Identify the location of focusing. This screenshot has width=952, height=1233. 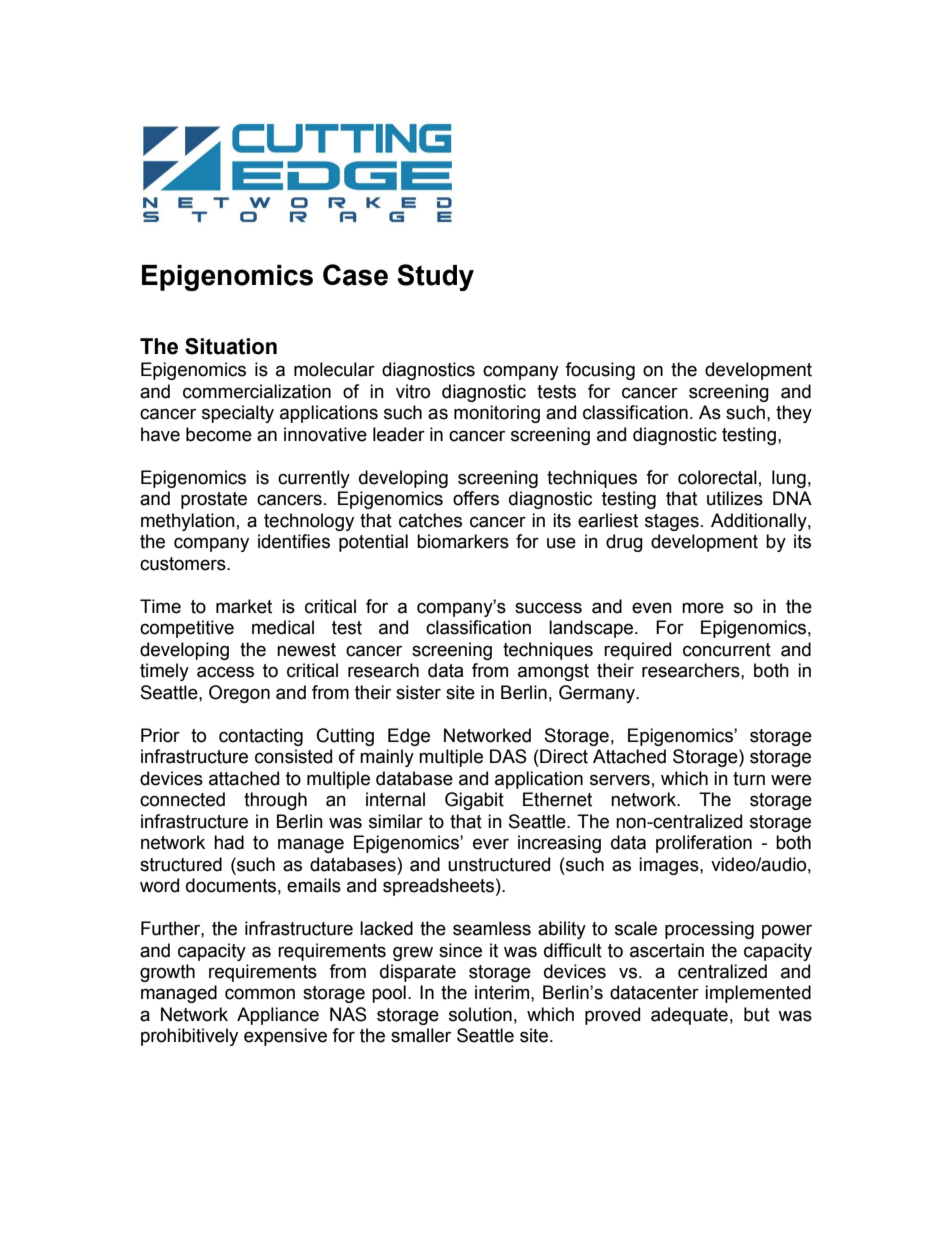
(600, 371).
